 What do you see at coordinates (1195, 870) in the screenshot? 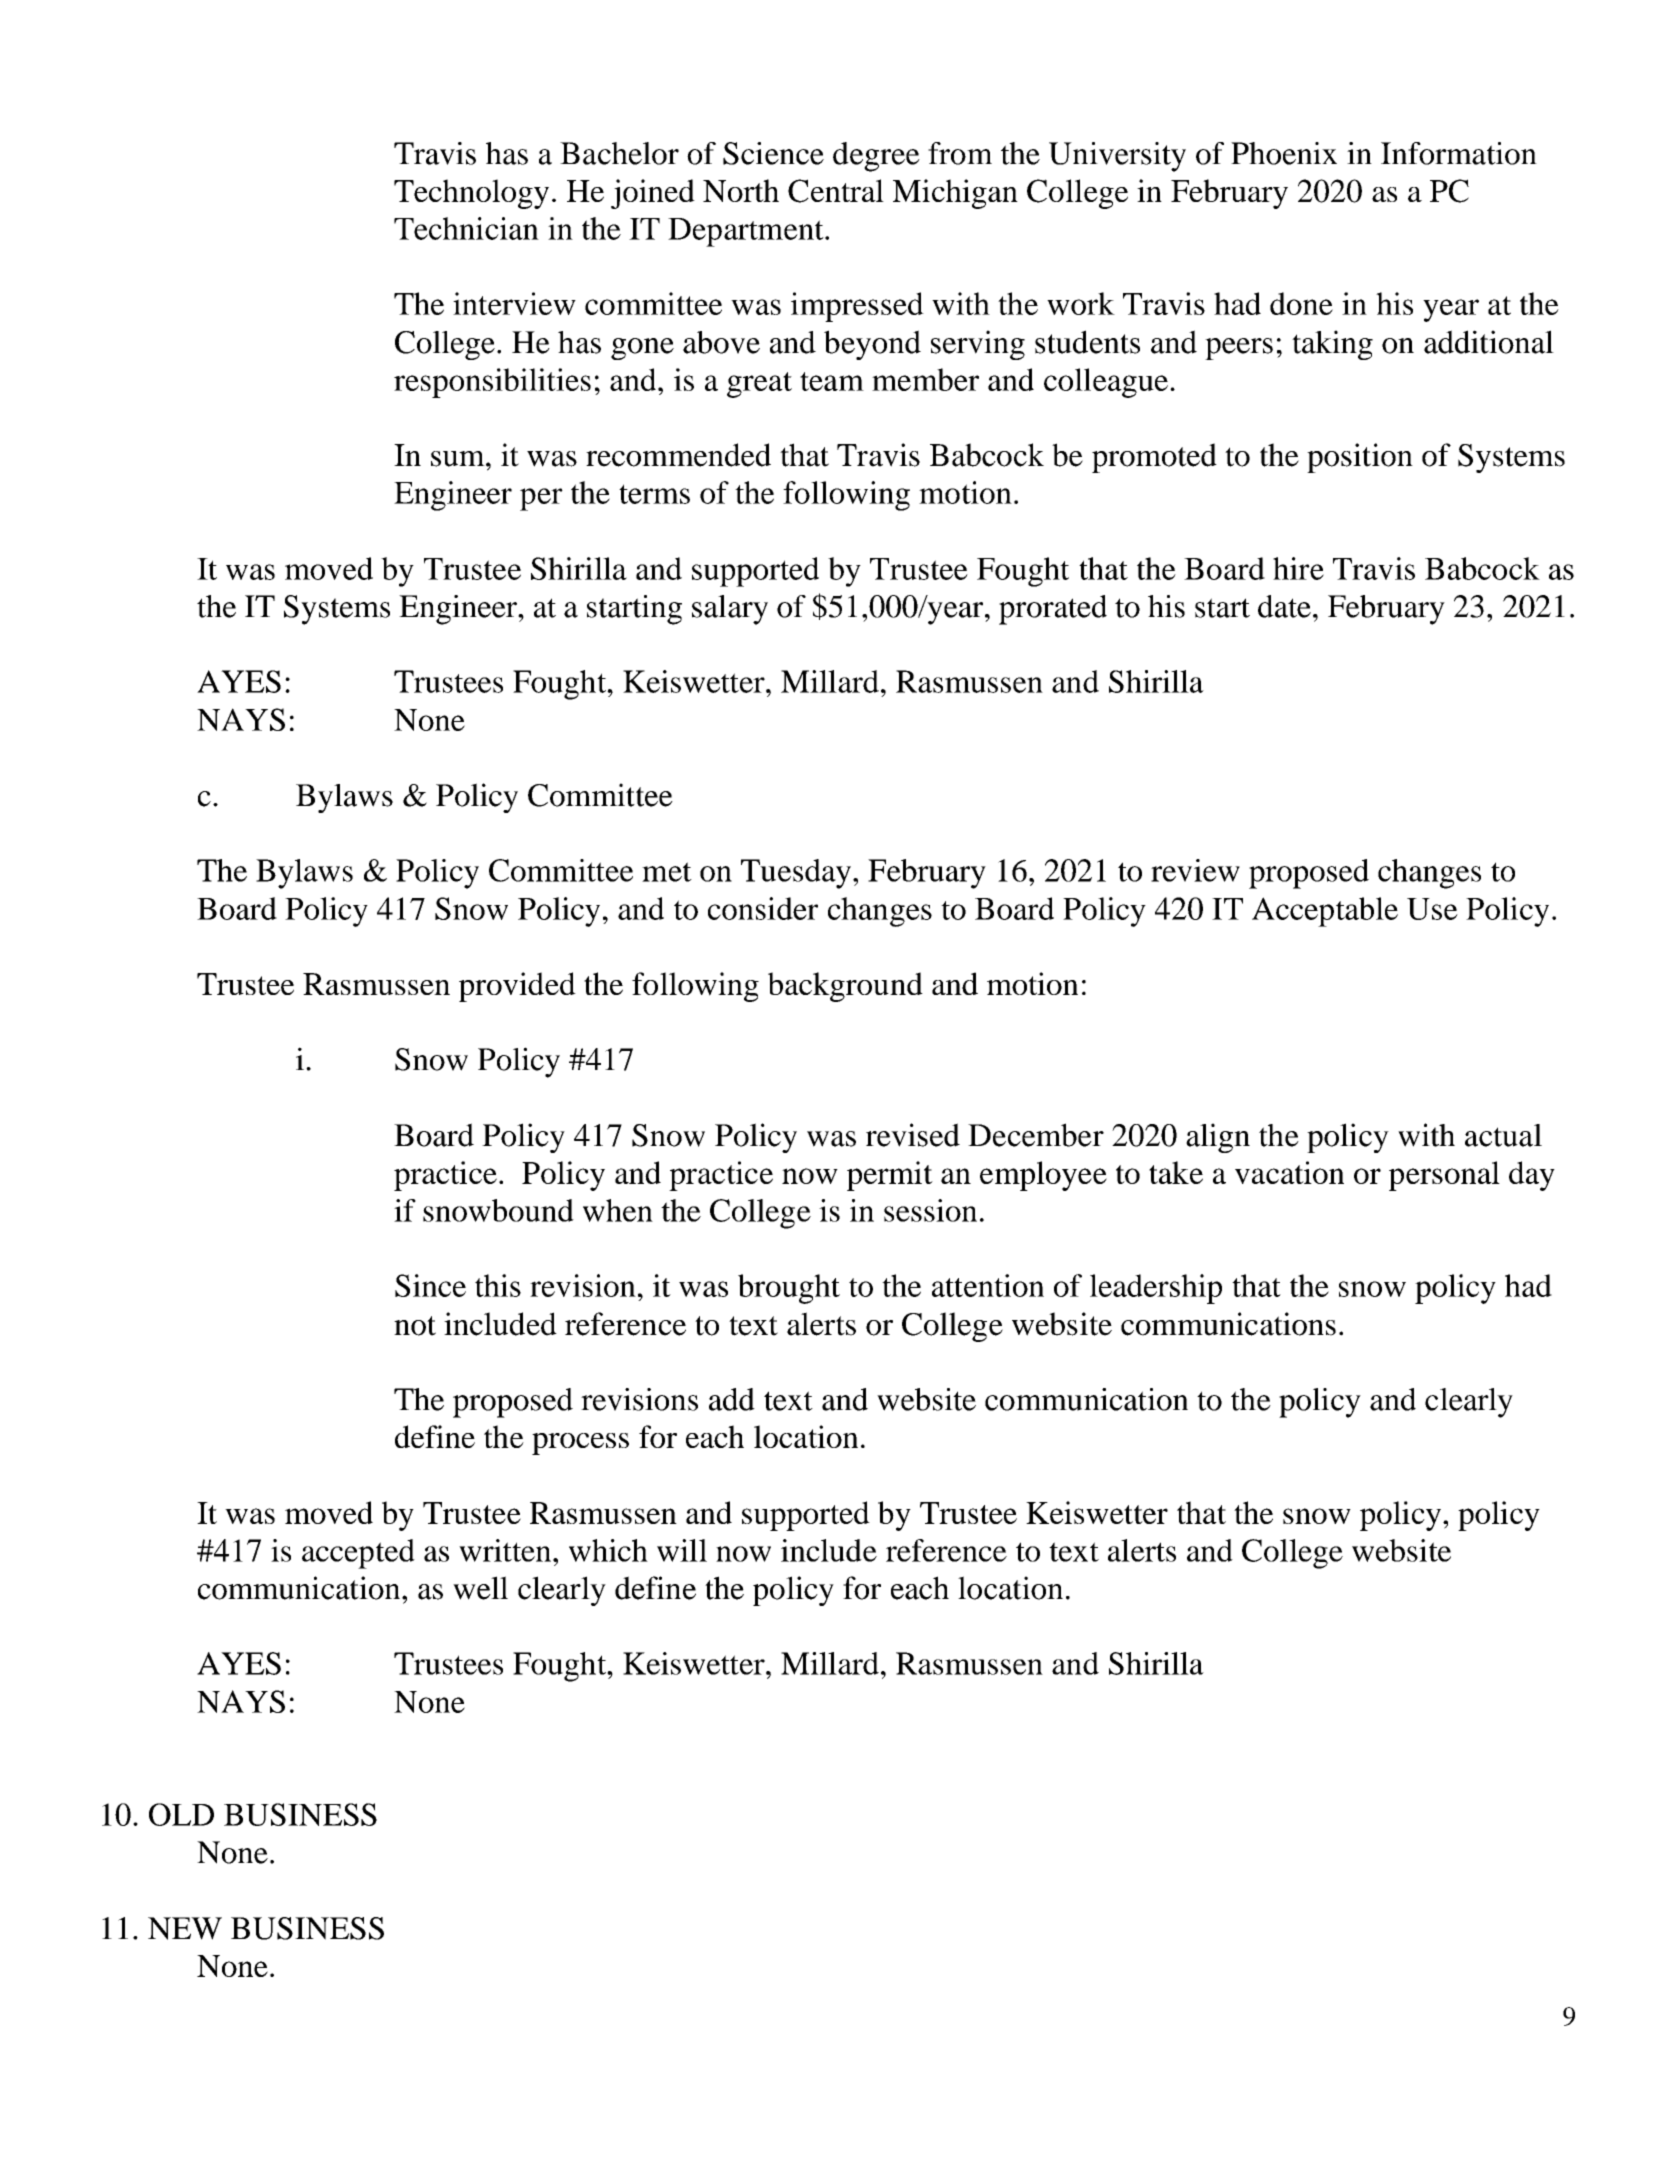
I see `review` at bounding box center [1195, 870].
